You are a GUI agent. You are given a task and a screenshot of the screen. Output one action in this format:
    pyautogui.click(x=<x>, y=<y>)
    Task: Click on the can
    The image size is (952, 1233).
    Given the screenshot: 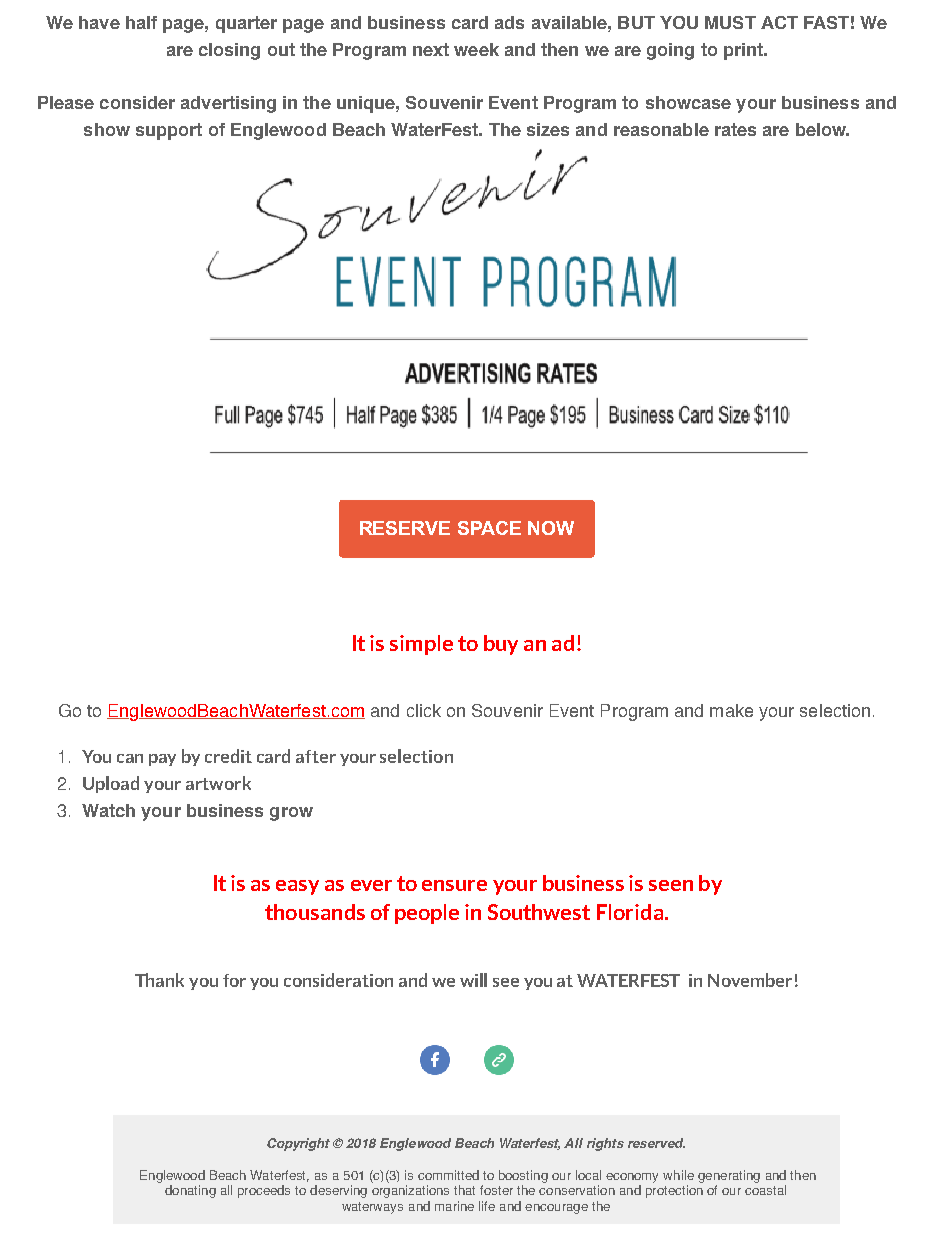 What is the action you would take?
    pyautogui.click(x=130, y=758)
